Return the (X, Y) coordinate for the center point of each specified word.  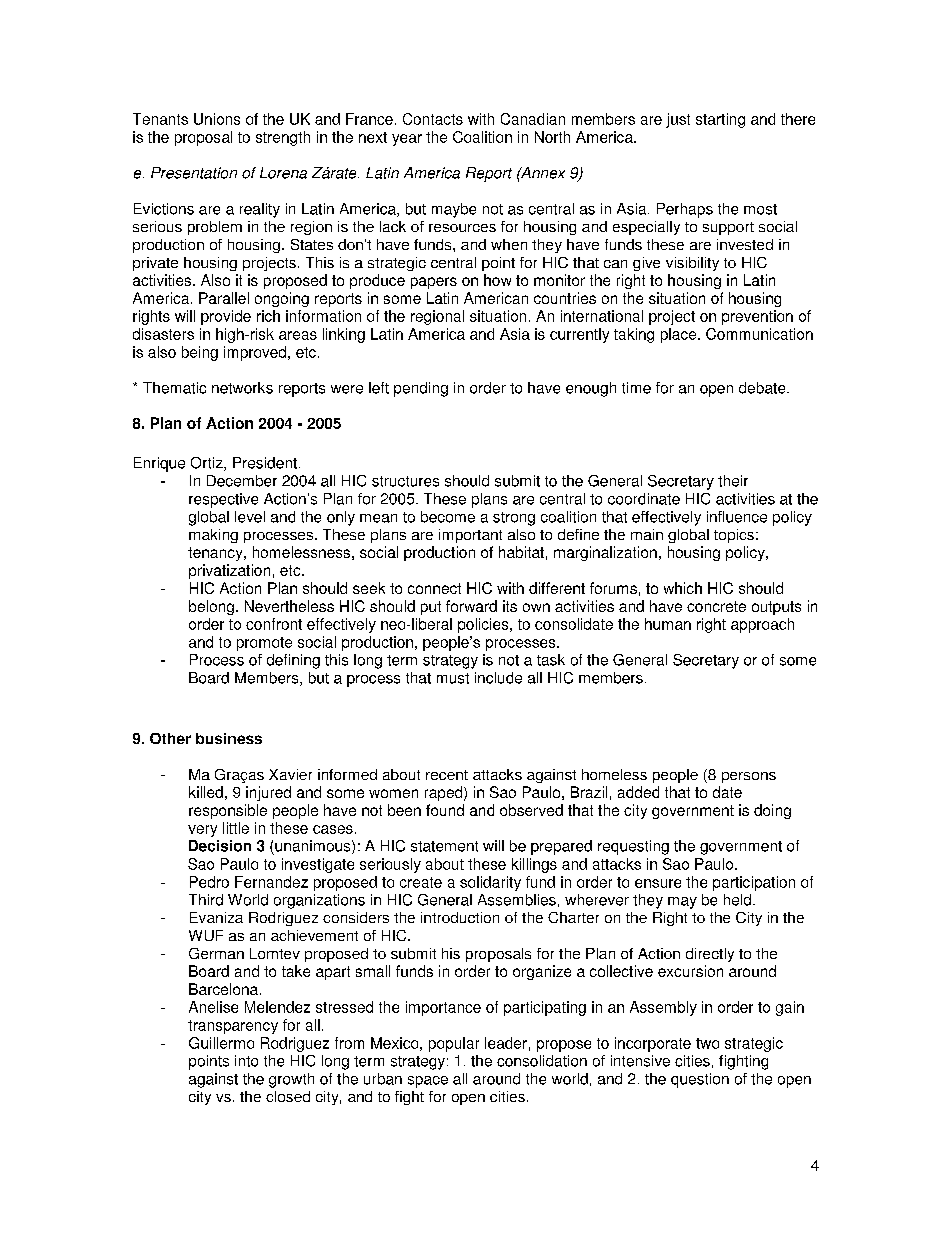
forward (471, 606)
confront (274, 624)
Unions (217, 119)
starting (720, 120)
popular (454, 1044)
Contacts (433, 119)
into (246, 1061)
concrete (716, 606)
